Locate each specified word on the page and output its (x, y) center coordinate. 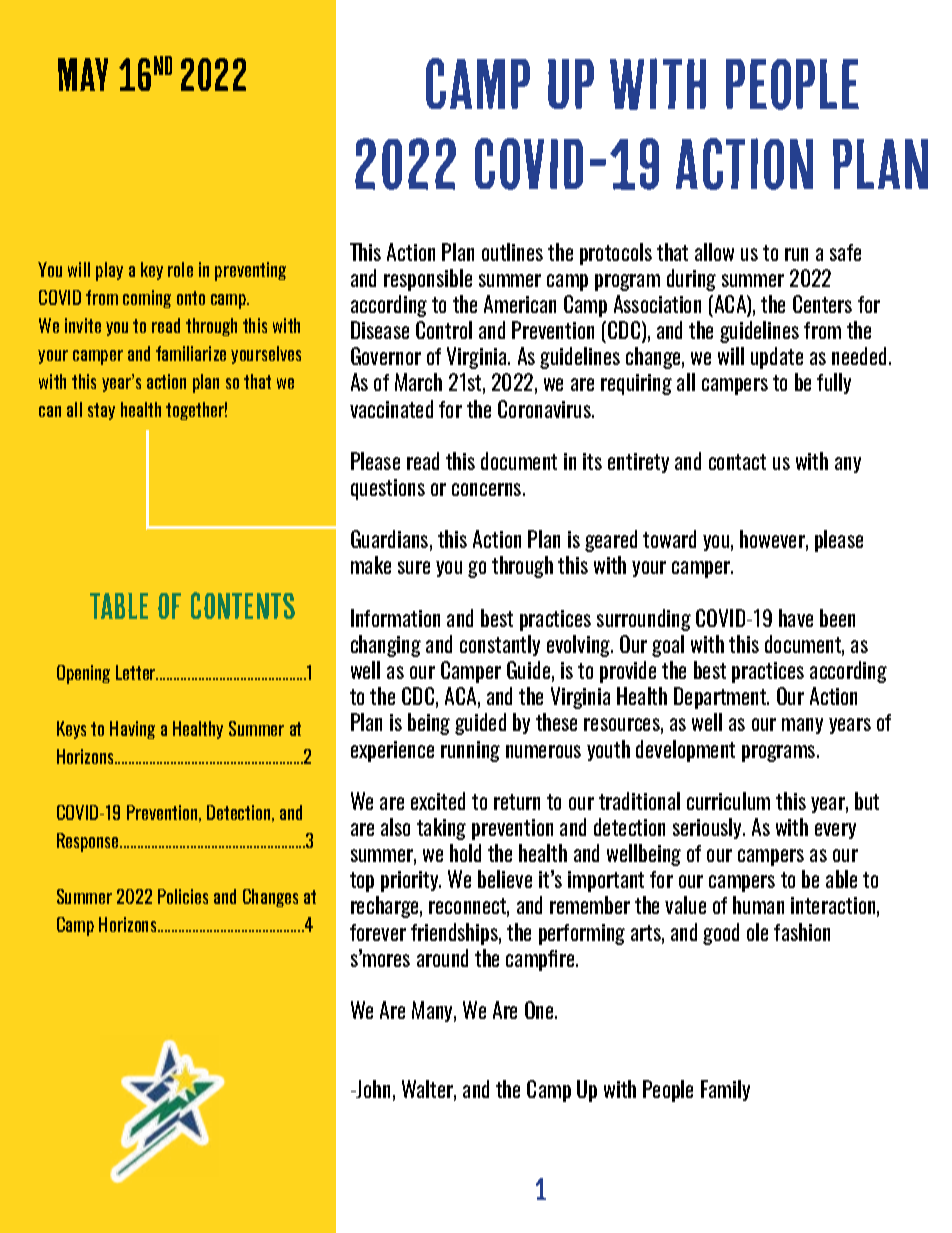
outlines (512, 252)
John (372, 1089)
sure (414, 567)
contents (243, 605)
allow (714, 252)
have (796, 618)
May (83, 74)
